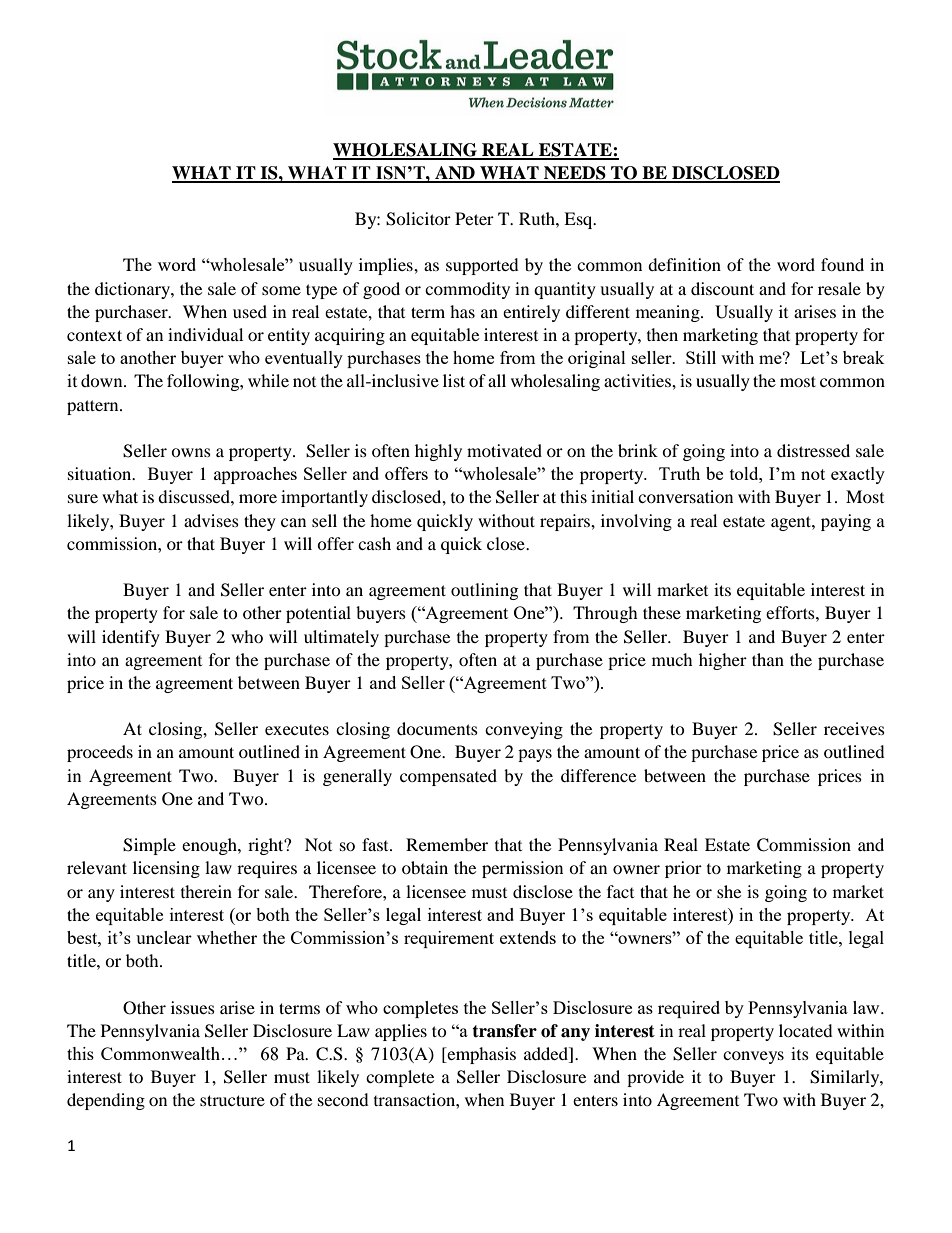 This image has height=1233, width=952. Describe the element at coordinates (448, 777) in the image. I see `compensated` at that location.
